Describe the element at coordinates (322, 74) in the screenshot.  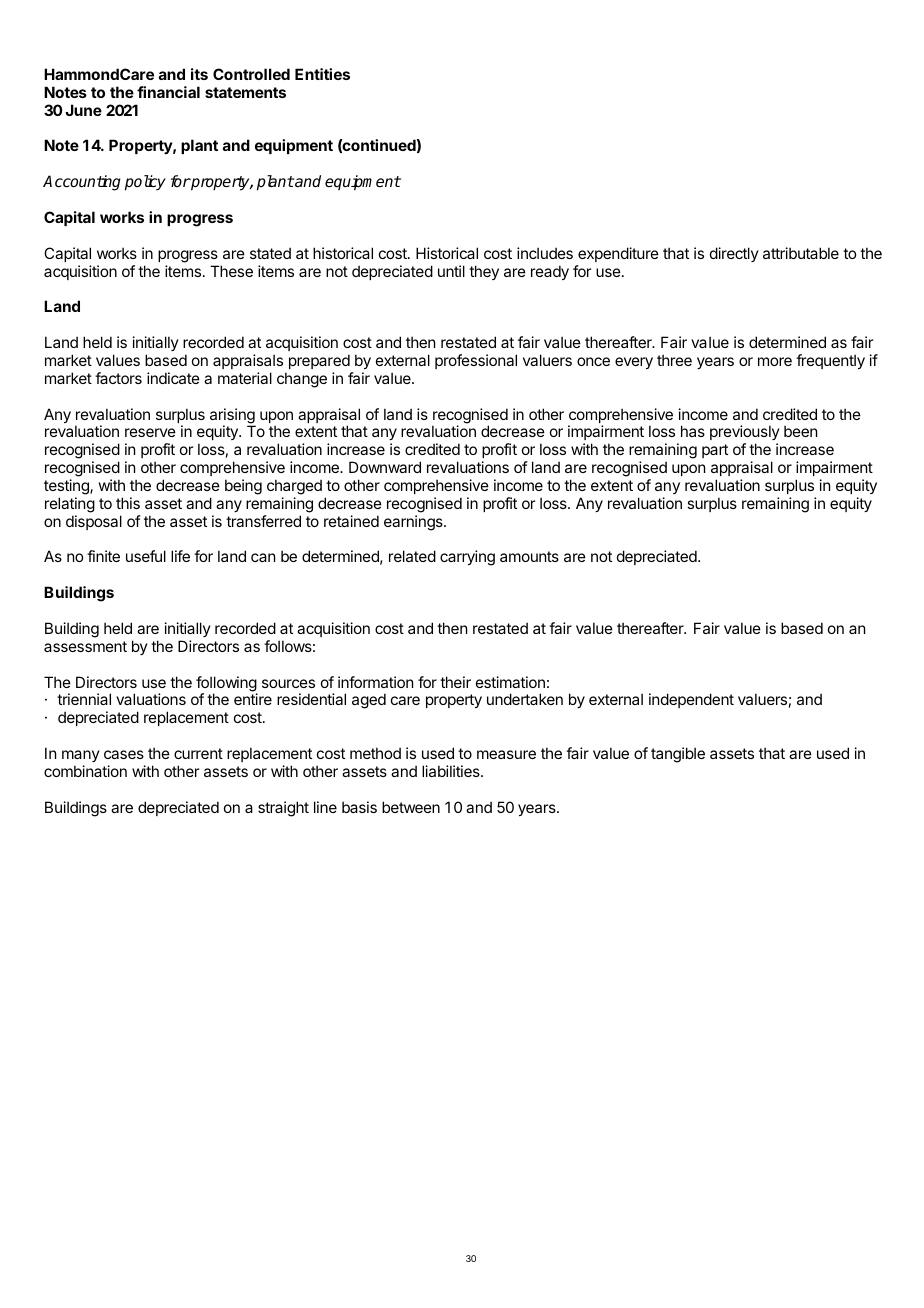
I see `Entities` at that location.
